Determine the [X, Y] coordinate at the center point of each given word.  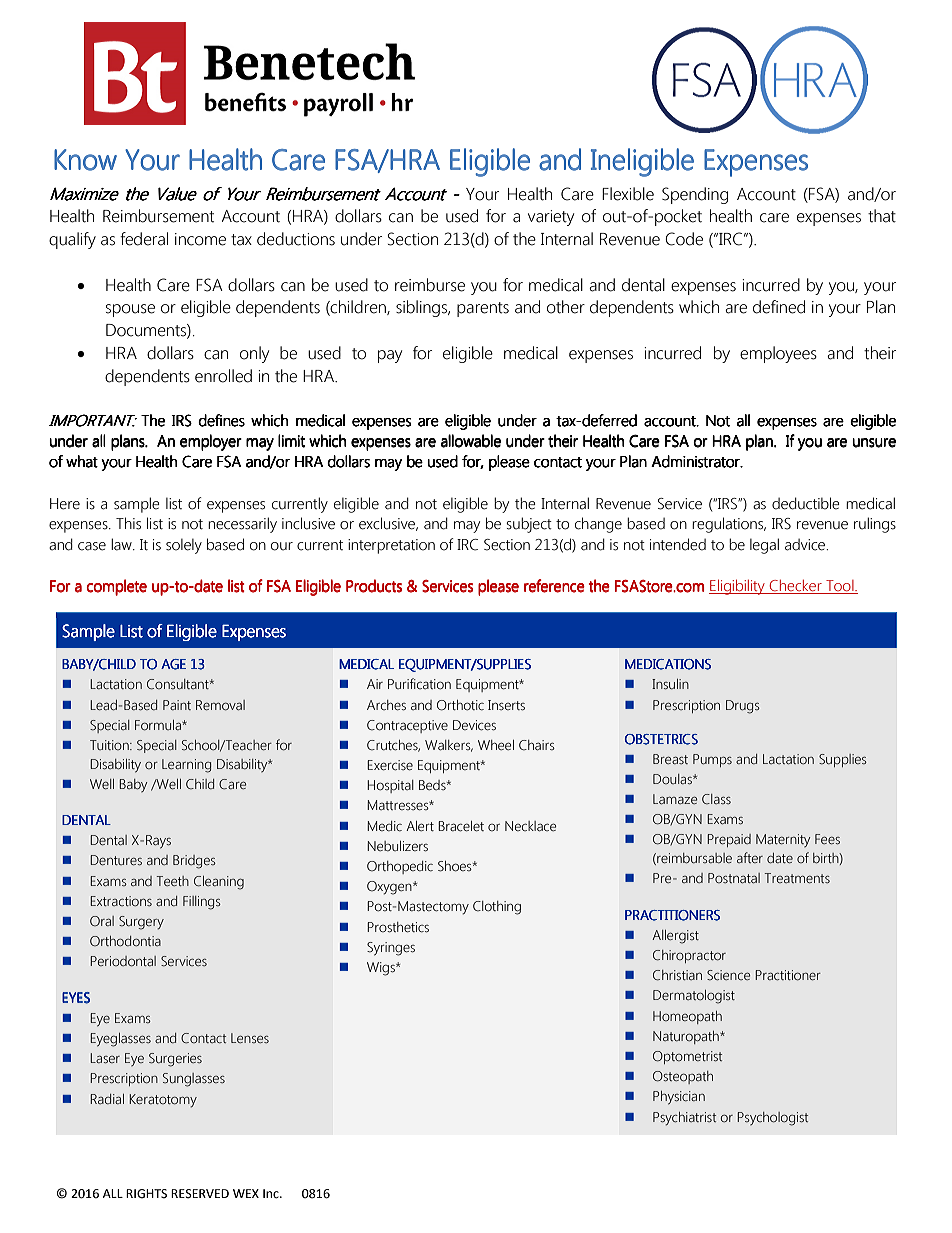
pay [390, 356]
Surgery [141, 923]
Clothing [497, 908]
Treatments [797, 878]
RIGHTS [146, 1194]
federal [144, 239]
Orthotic [460, 705]
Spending [695, 195]
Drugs [742, 707]
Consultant [179, 684]
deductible [806, 503]
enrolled [223, 376]
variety [551, 218]
